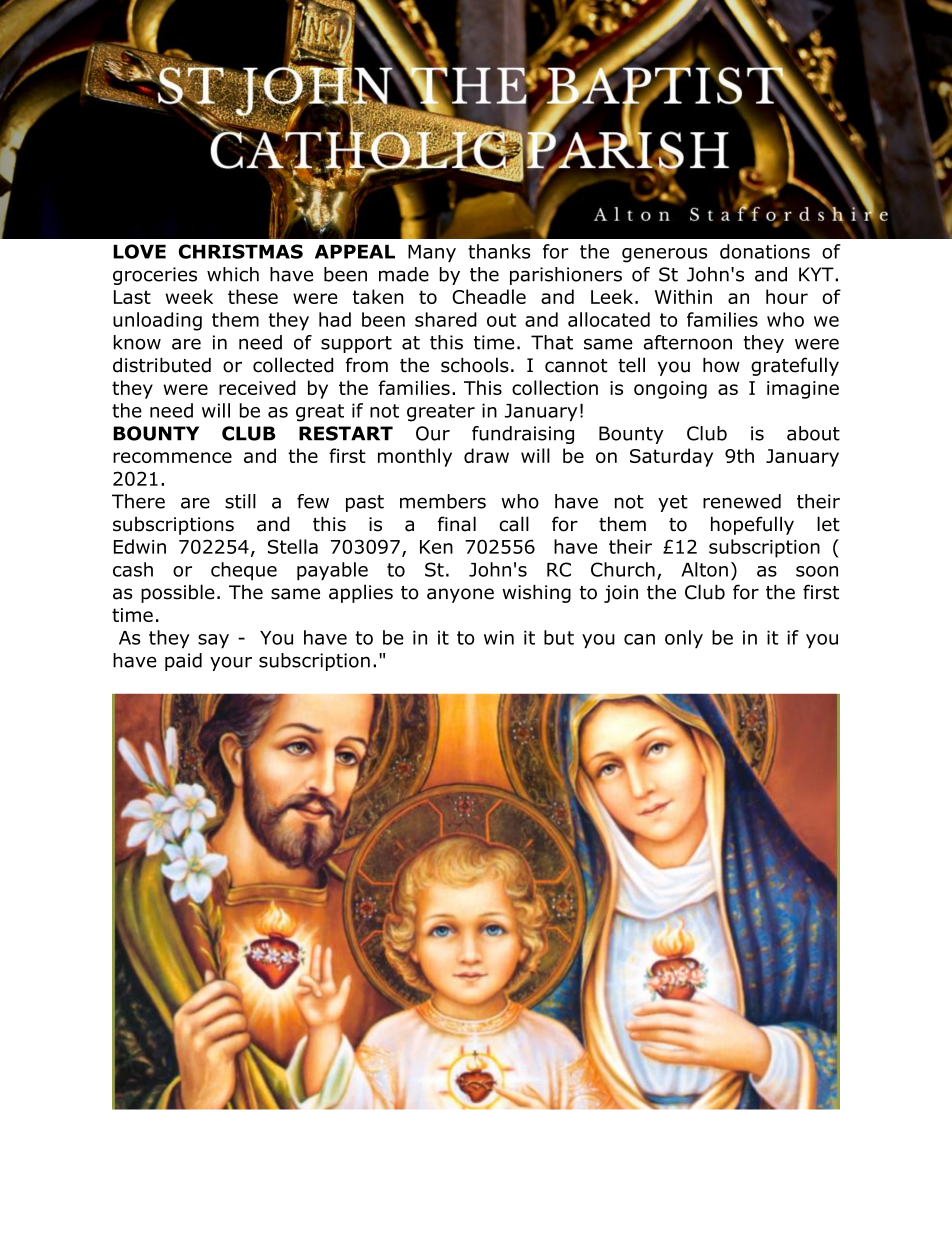  What do you see at coordinates (457, 524) in the document?
I see `final` at bounding box center [457, 524].
